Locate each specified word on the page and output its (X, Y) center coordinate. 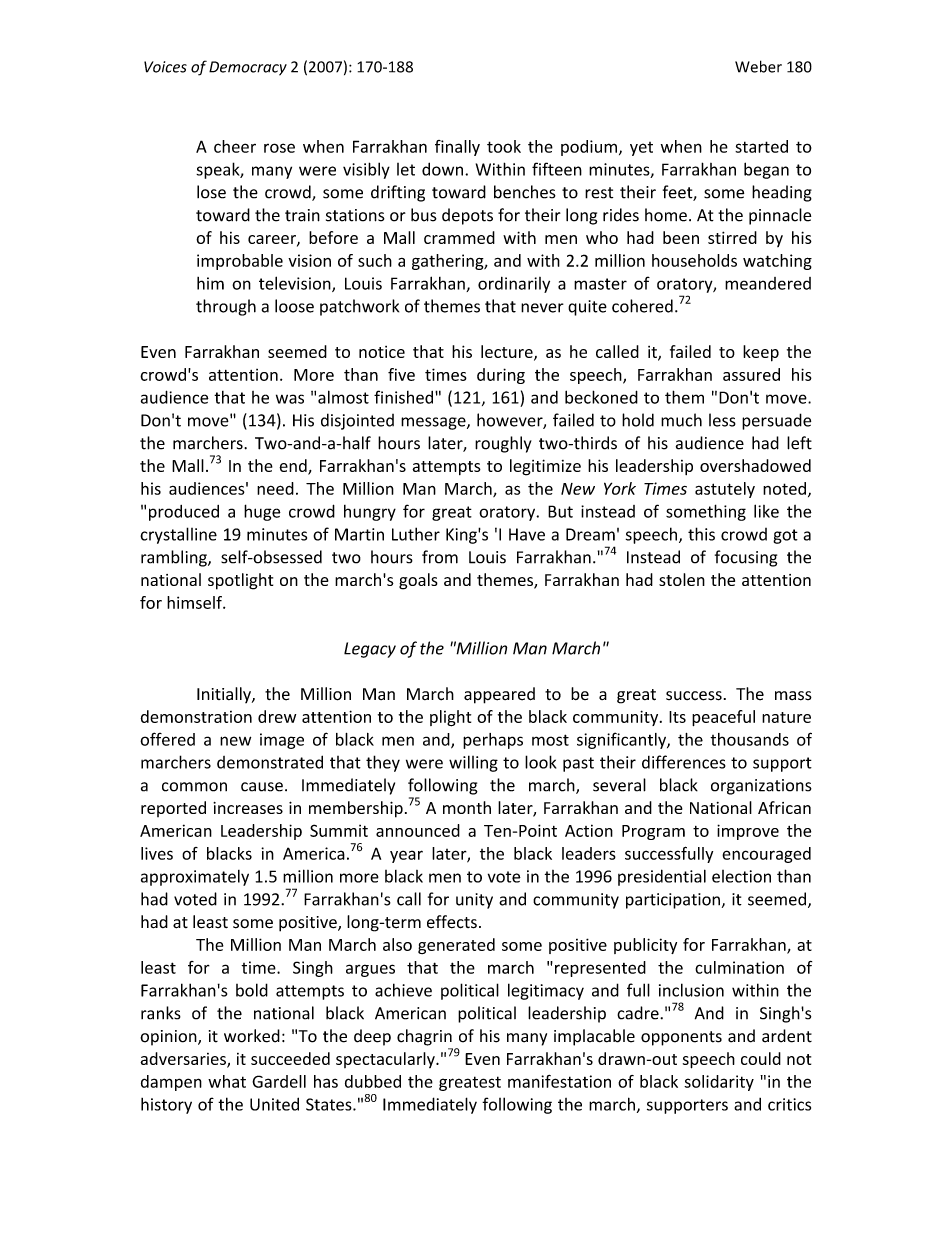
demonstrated (270, 762)
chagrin (424, 1037)
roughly (503, 444)
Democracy (248, 68)
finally (457, 148)
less (722, 420)
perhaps (493, 741)
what (227, 1081)
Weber (758, 66)
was (290, 399)
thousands (749, 739)
